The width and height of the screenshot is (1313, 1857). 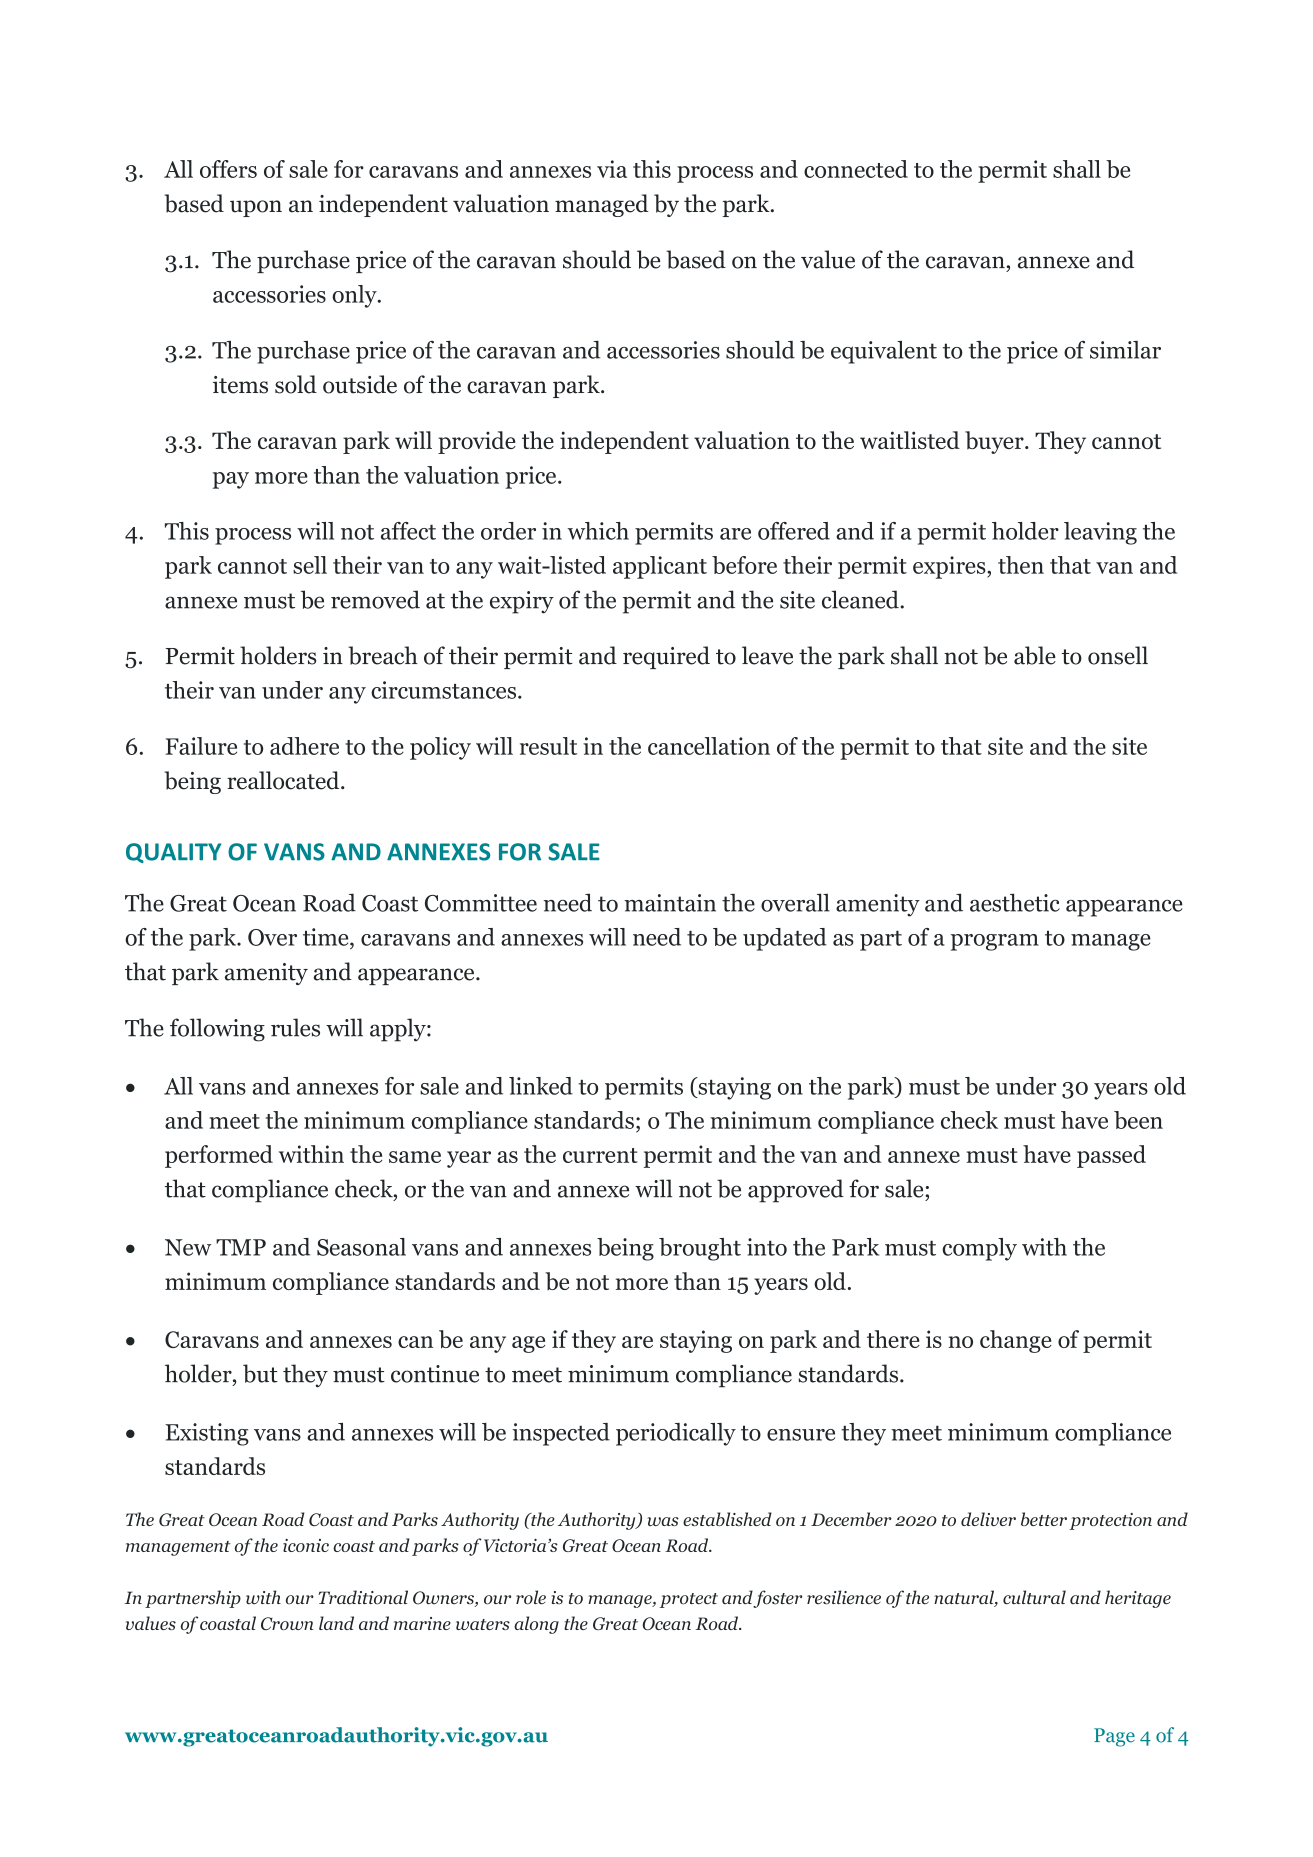 What do you see at coordinates (536, 1625) in the screenshot?
I see `along` at bounding box center [536, 1625].
